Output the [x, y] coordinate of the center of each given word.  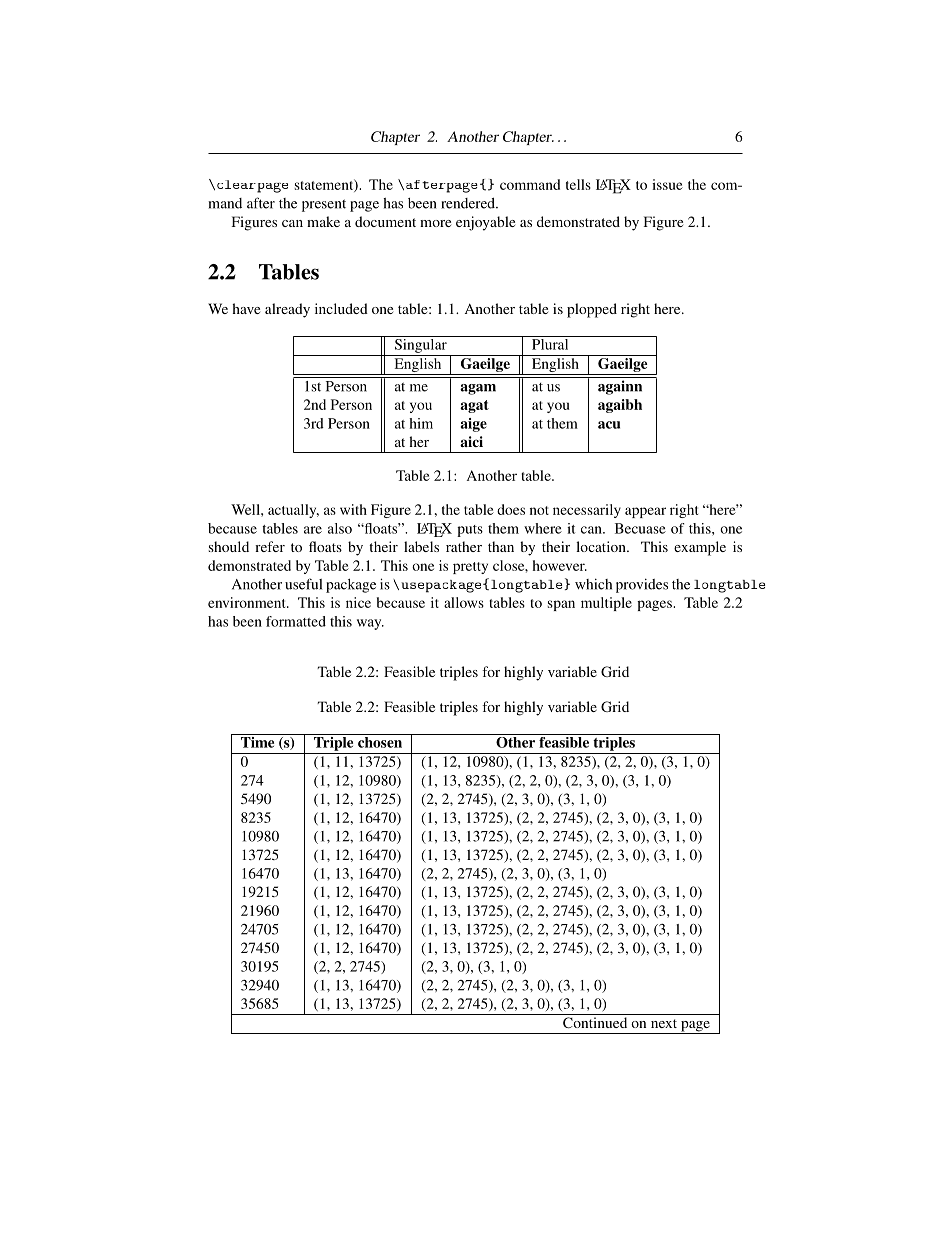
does [511, 509]
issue [667, 184]
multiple [606, 604]
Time [258, 741]
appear [645, 512]
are [313, 530]
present [324, 205]
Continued [595, 1022]
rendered [469, 203]
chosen [380, 742]
